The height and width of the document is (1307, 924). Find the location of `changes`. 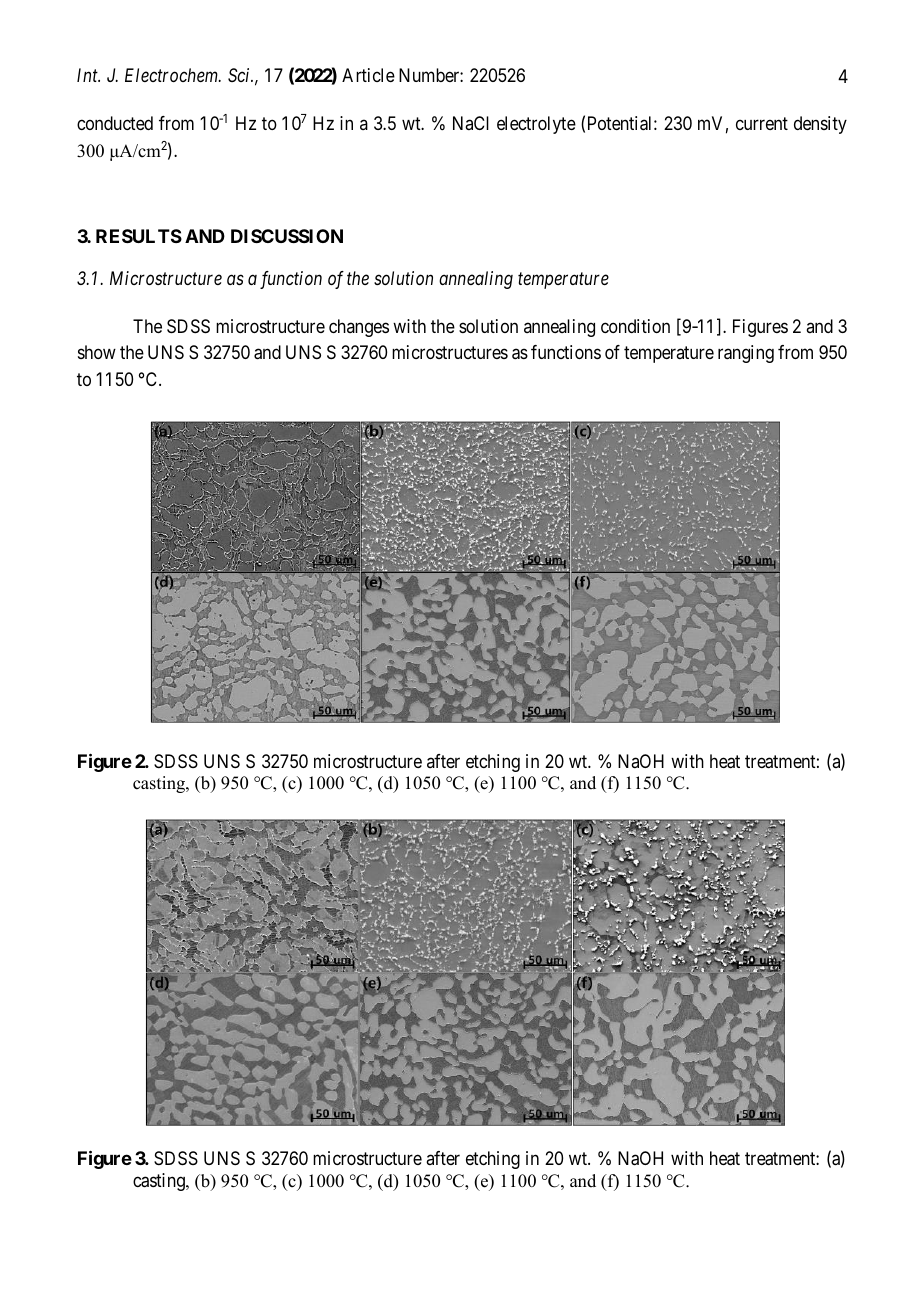

changes is located at coordinates (359, 328).
